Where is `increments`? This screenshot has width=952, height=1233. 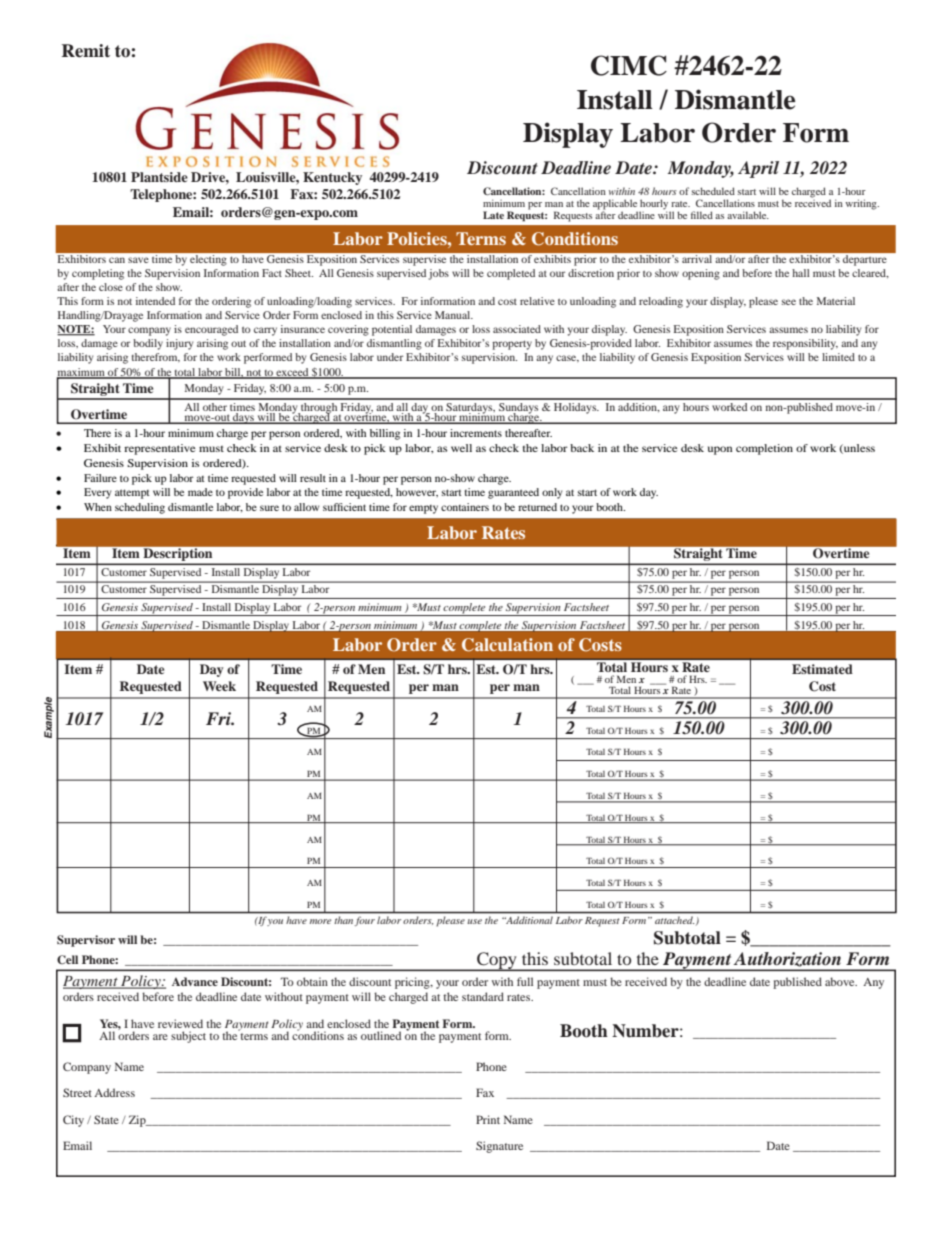 increments is located at coordinates (476, 433).
